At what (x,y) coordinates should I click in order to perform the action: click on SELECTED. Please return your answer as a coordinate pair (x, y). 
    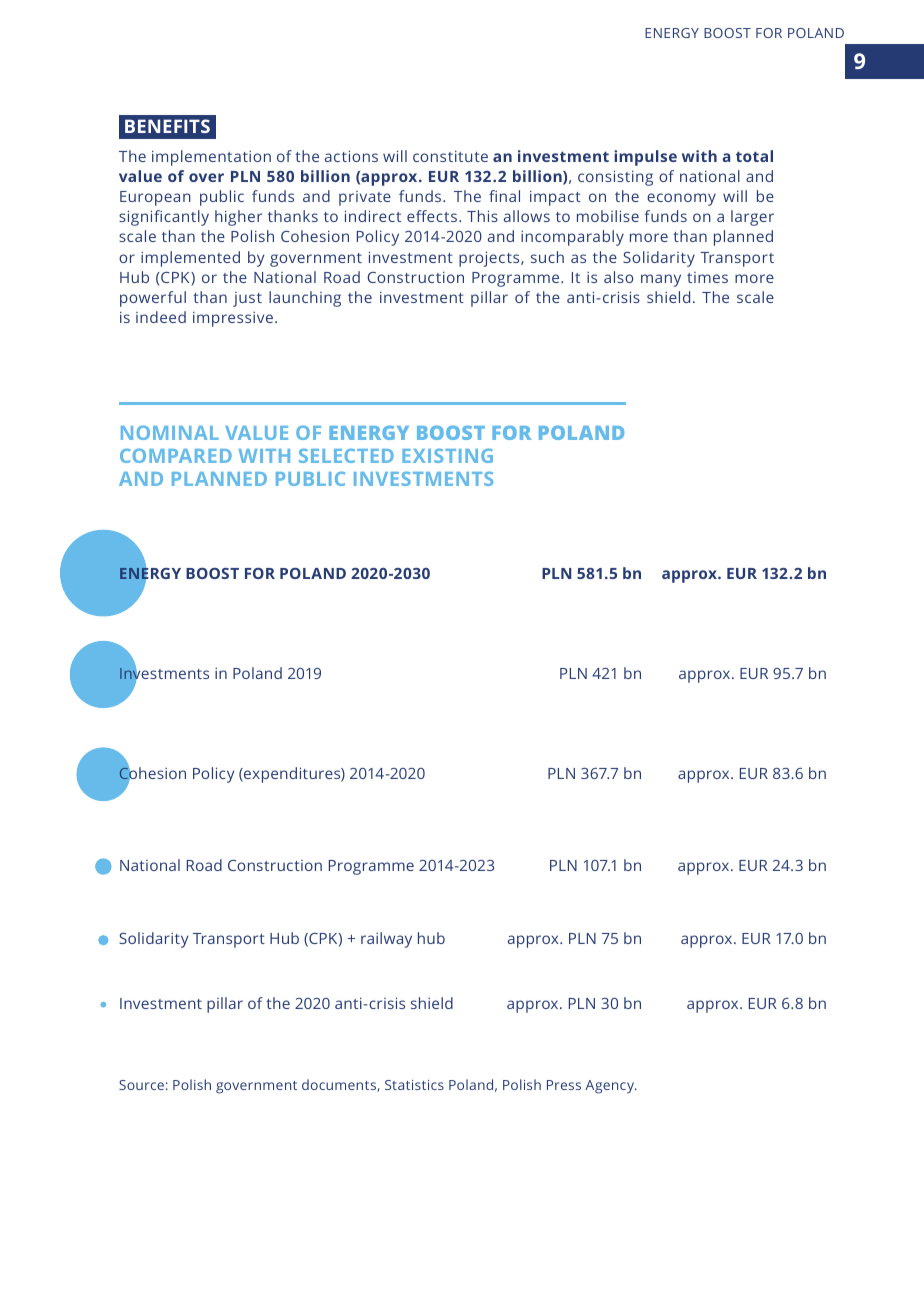
    Looking at the image, I should click on (346, 455).
